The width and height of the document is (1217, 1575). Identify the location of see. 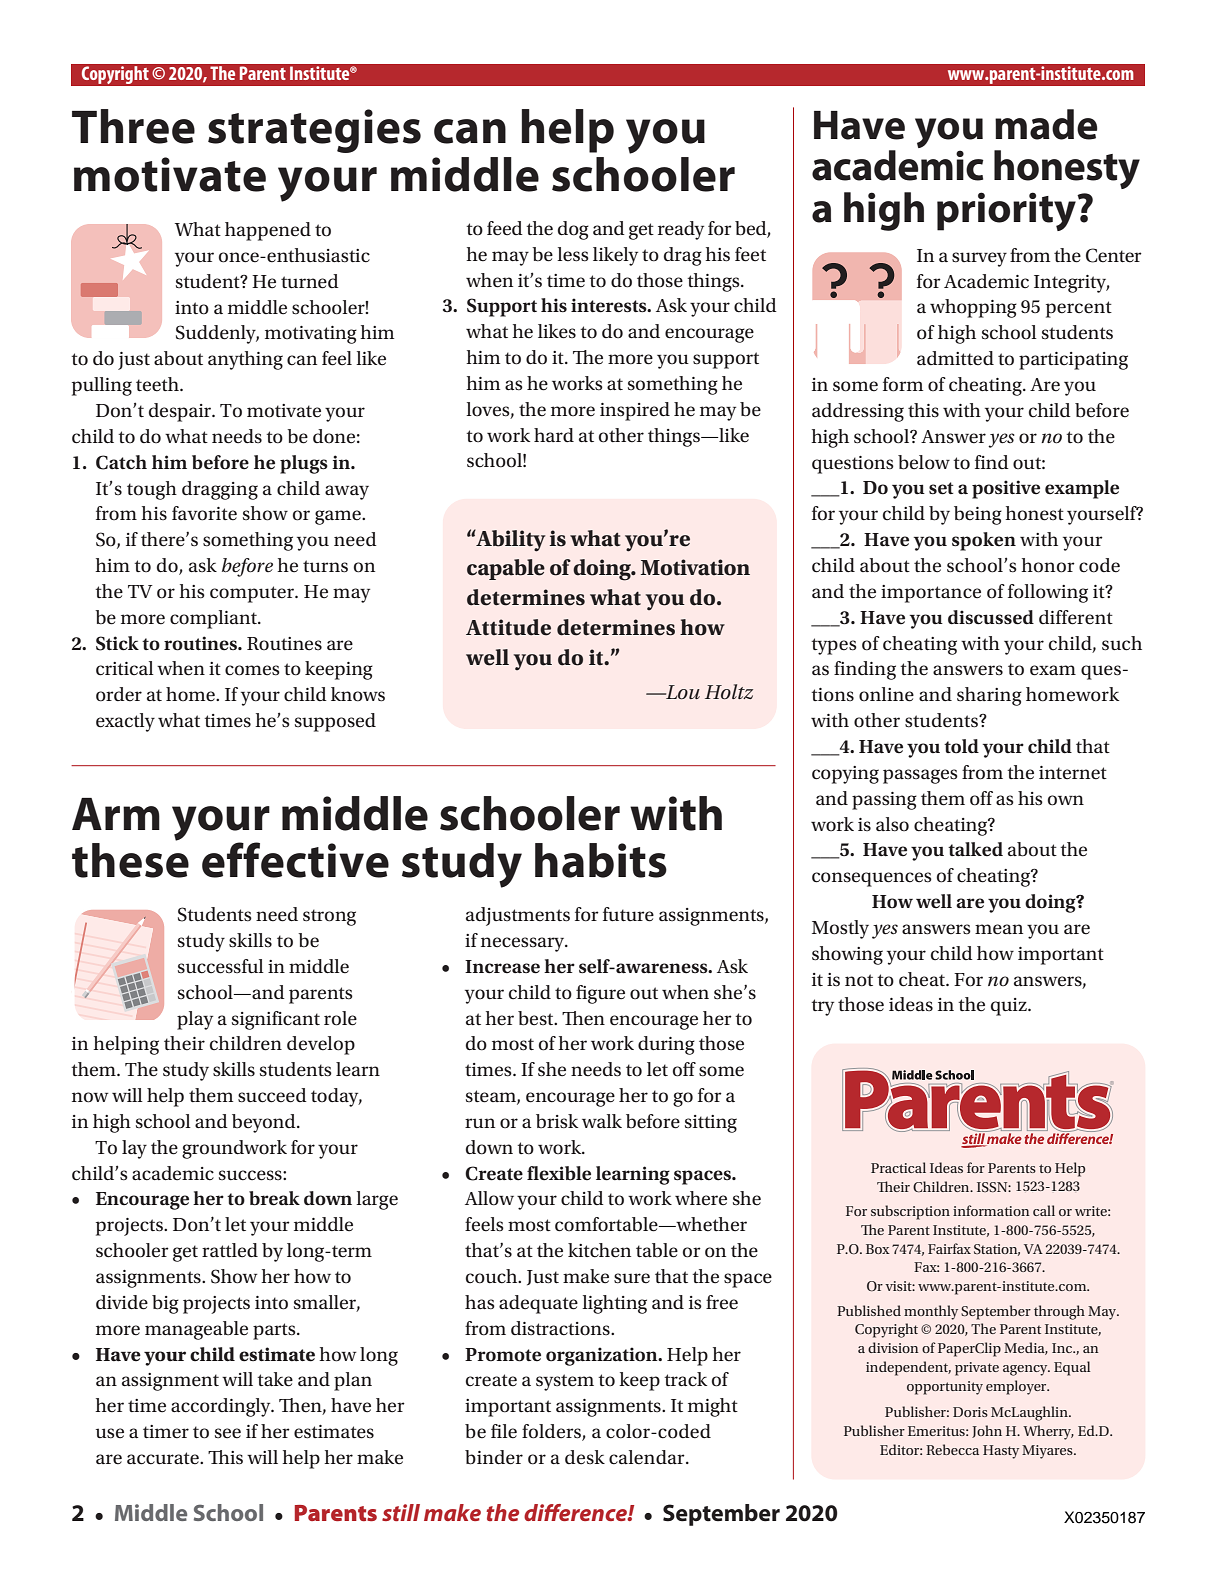
(228, 1433).
